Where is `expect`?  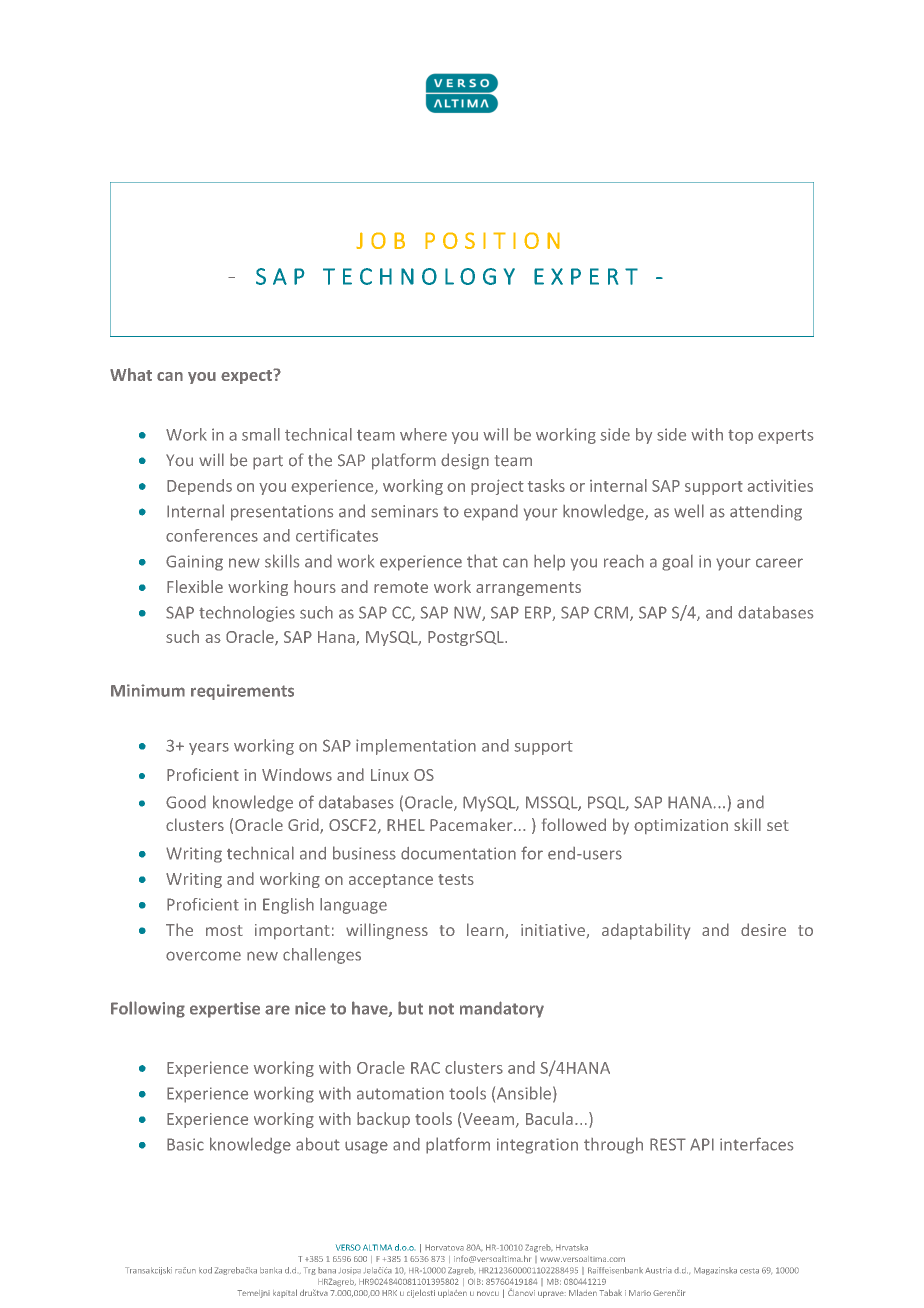 expect is located at coordinates (247, 376).
